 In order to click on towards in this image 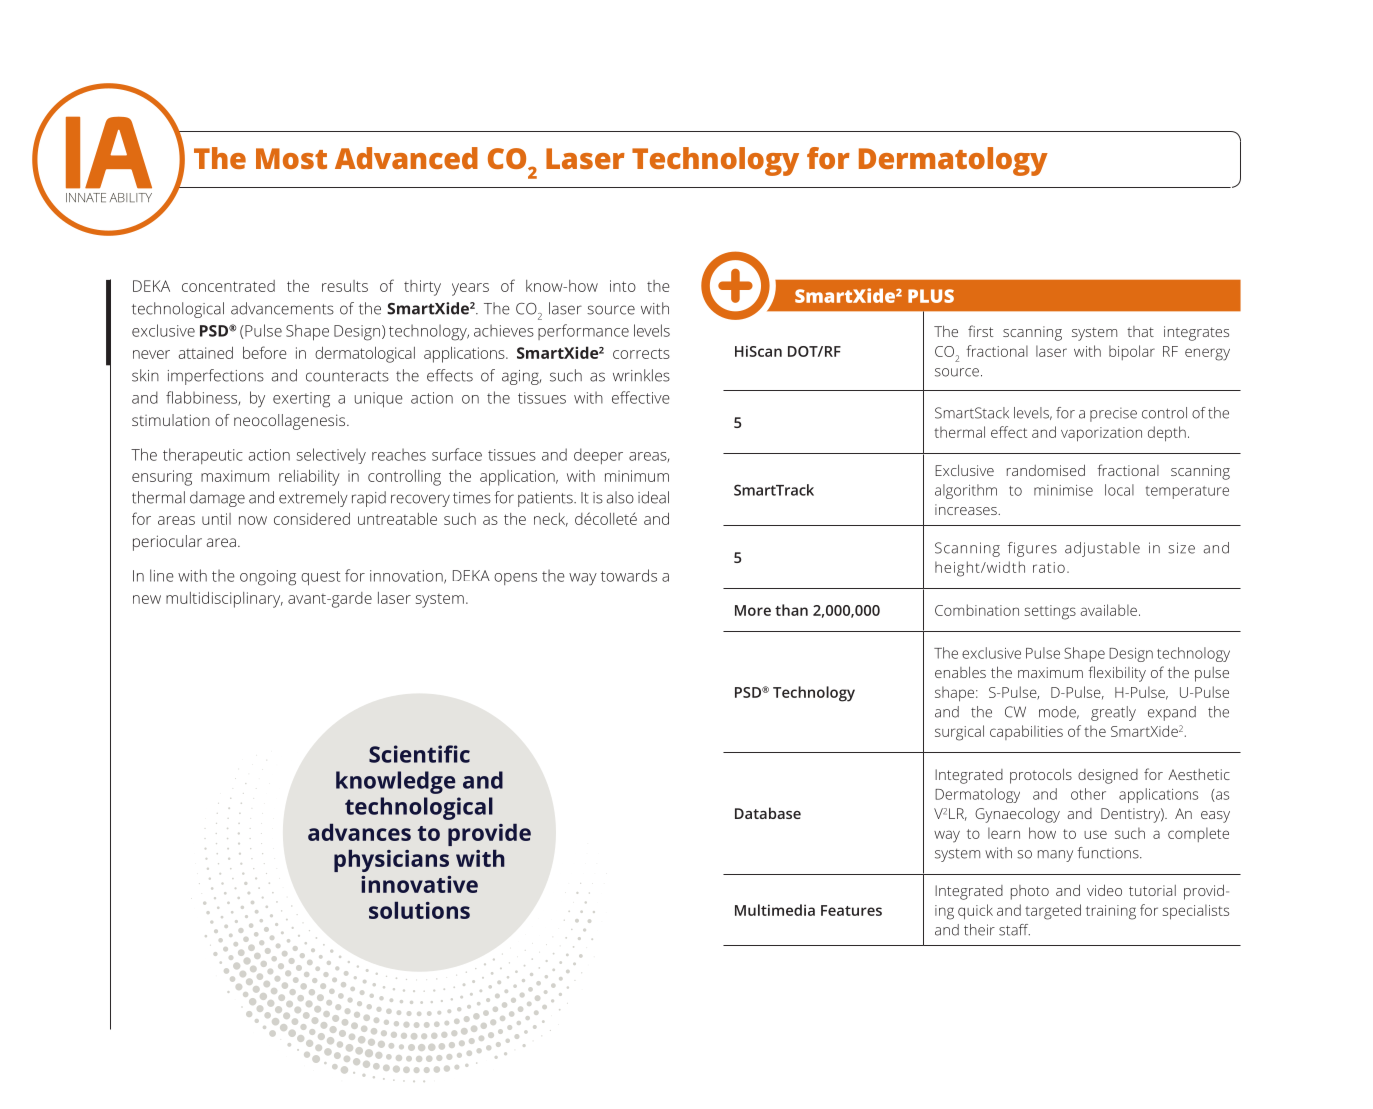, I will do `click(629, 575)`.
